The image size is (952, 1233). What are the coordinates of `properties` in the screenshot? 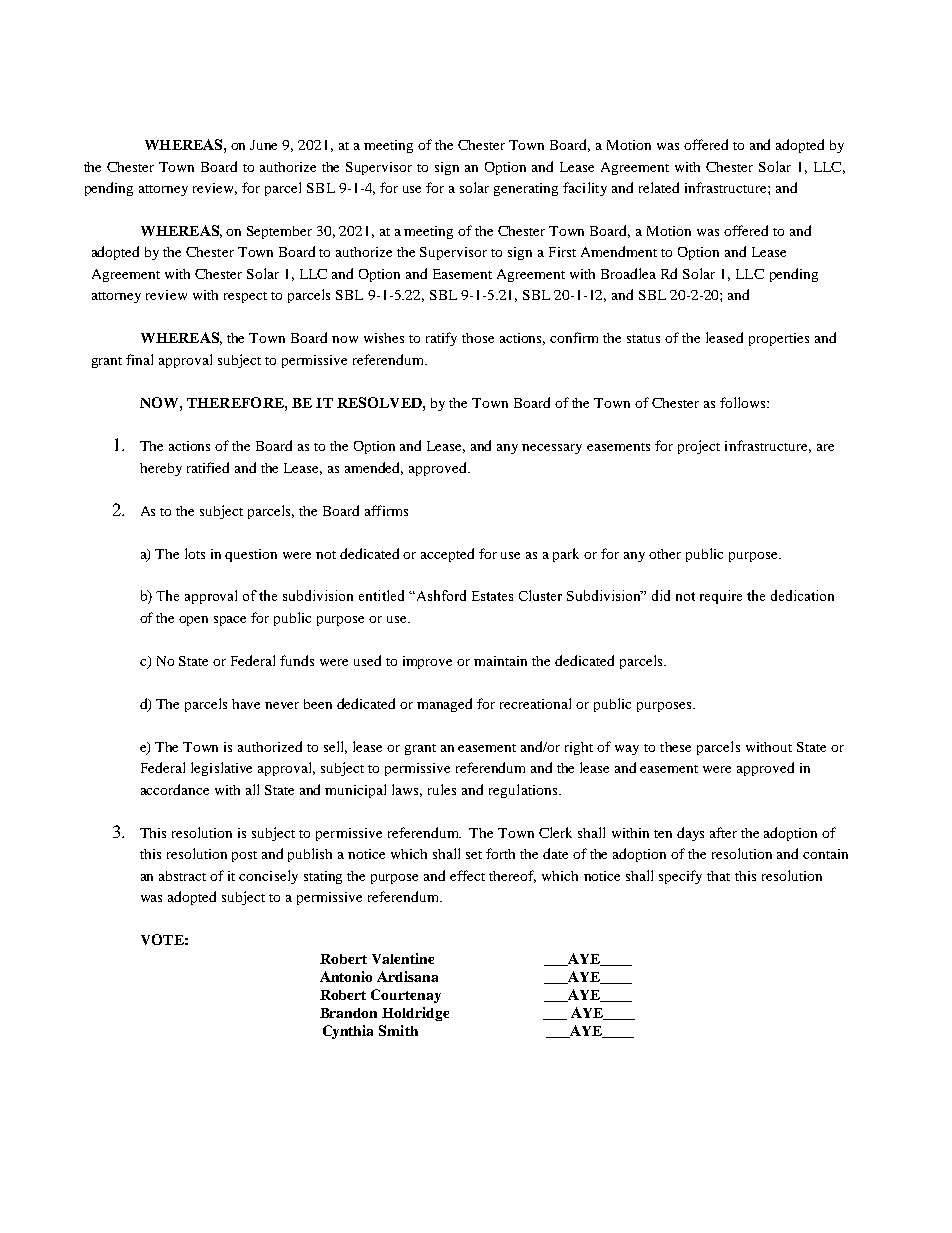 It's located at (779, 339).
